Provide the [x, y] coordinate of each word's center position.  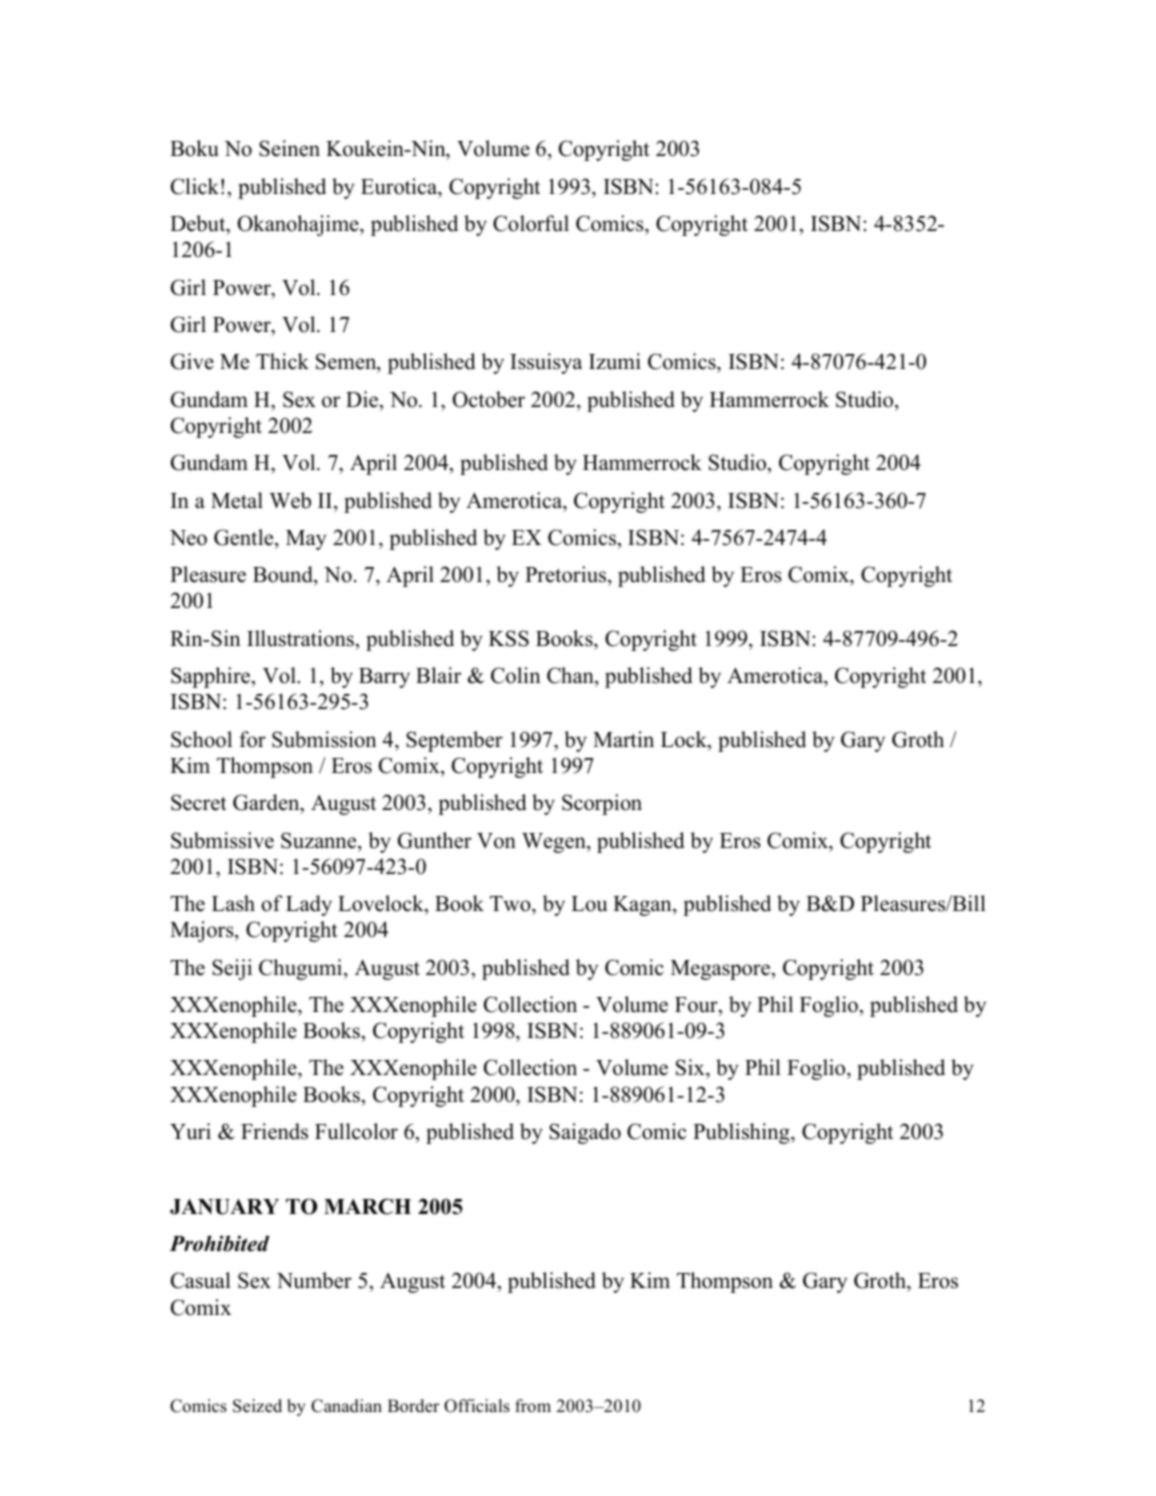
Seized [257, 1406]
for [252, 739]
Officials [477, 1406]
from [533, 1406]
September [454, 741]
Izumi [615, 361]
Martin [623, 739]
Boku [194, 148]
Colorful [531, 223]
